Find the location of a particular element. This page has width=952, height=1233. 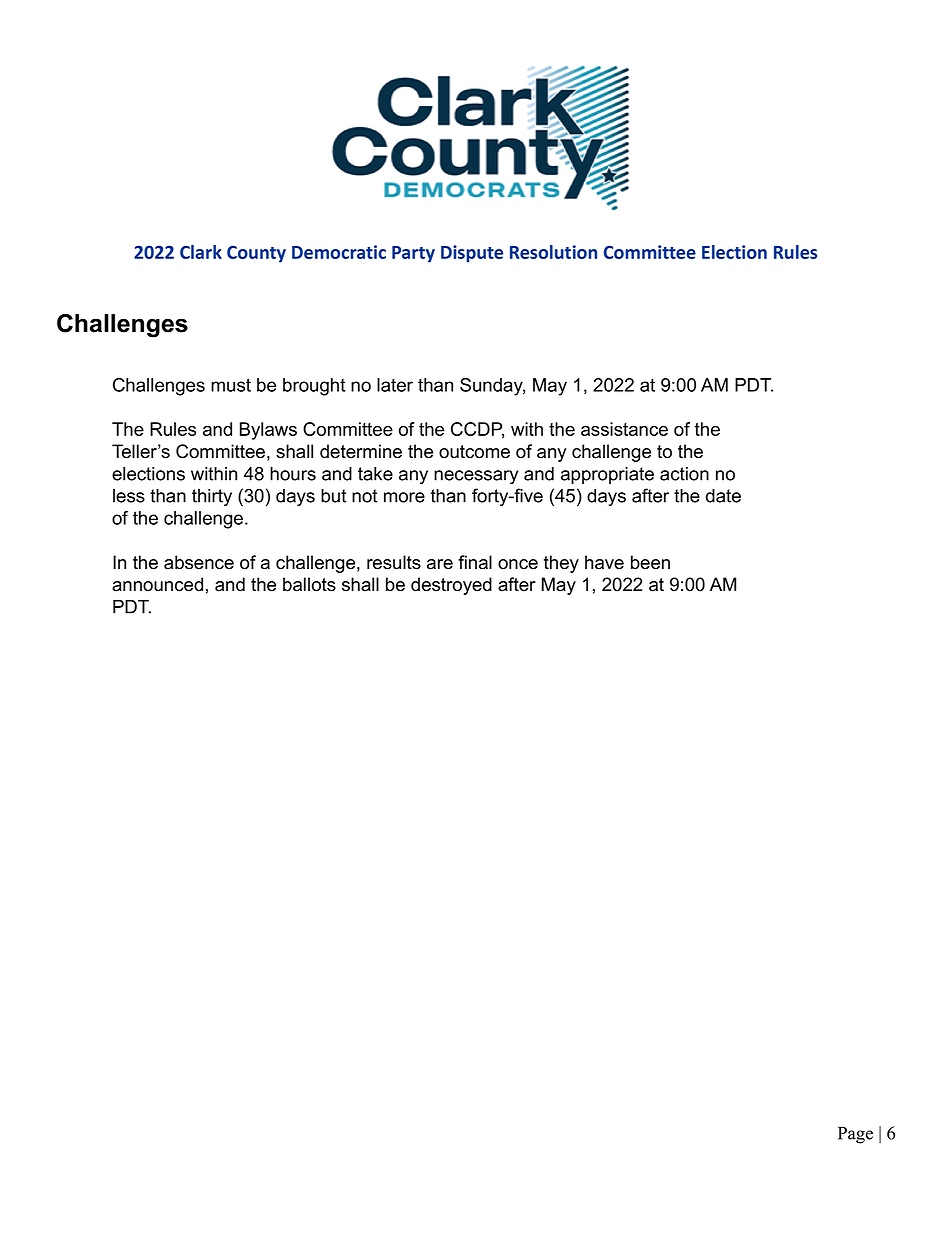

date is located at coordinates (723, 496).
